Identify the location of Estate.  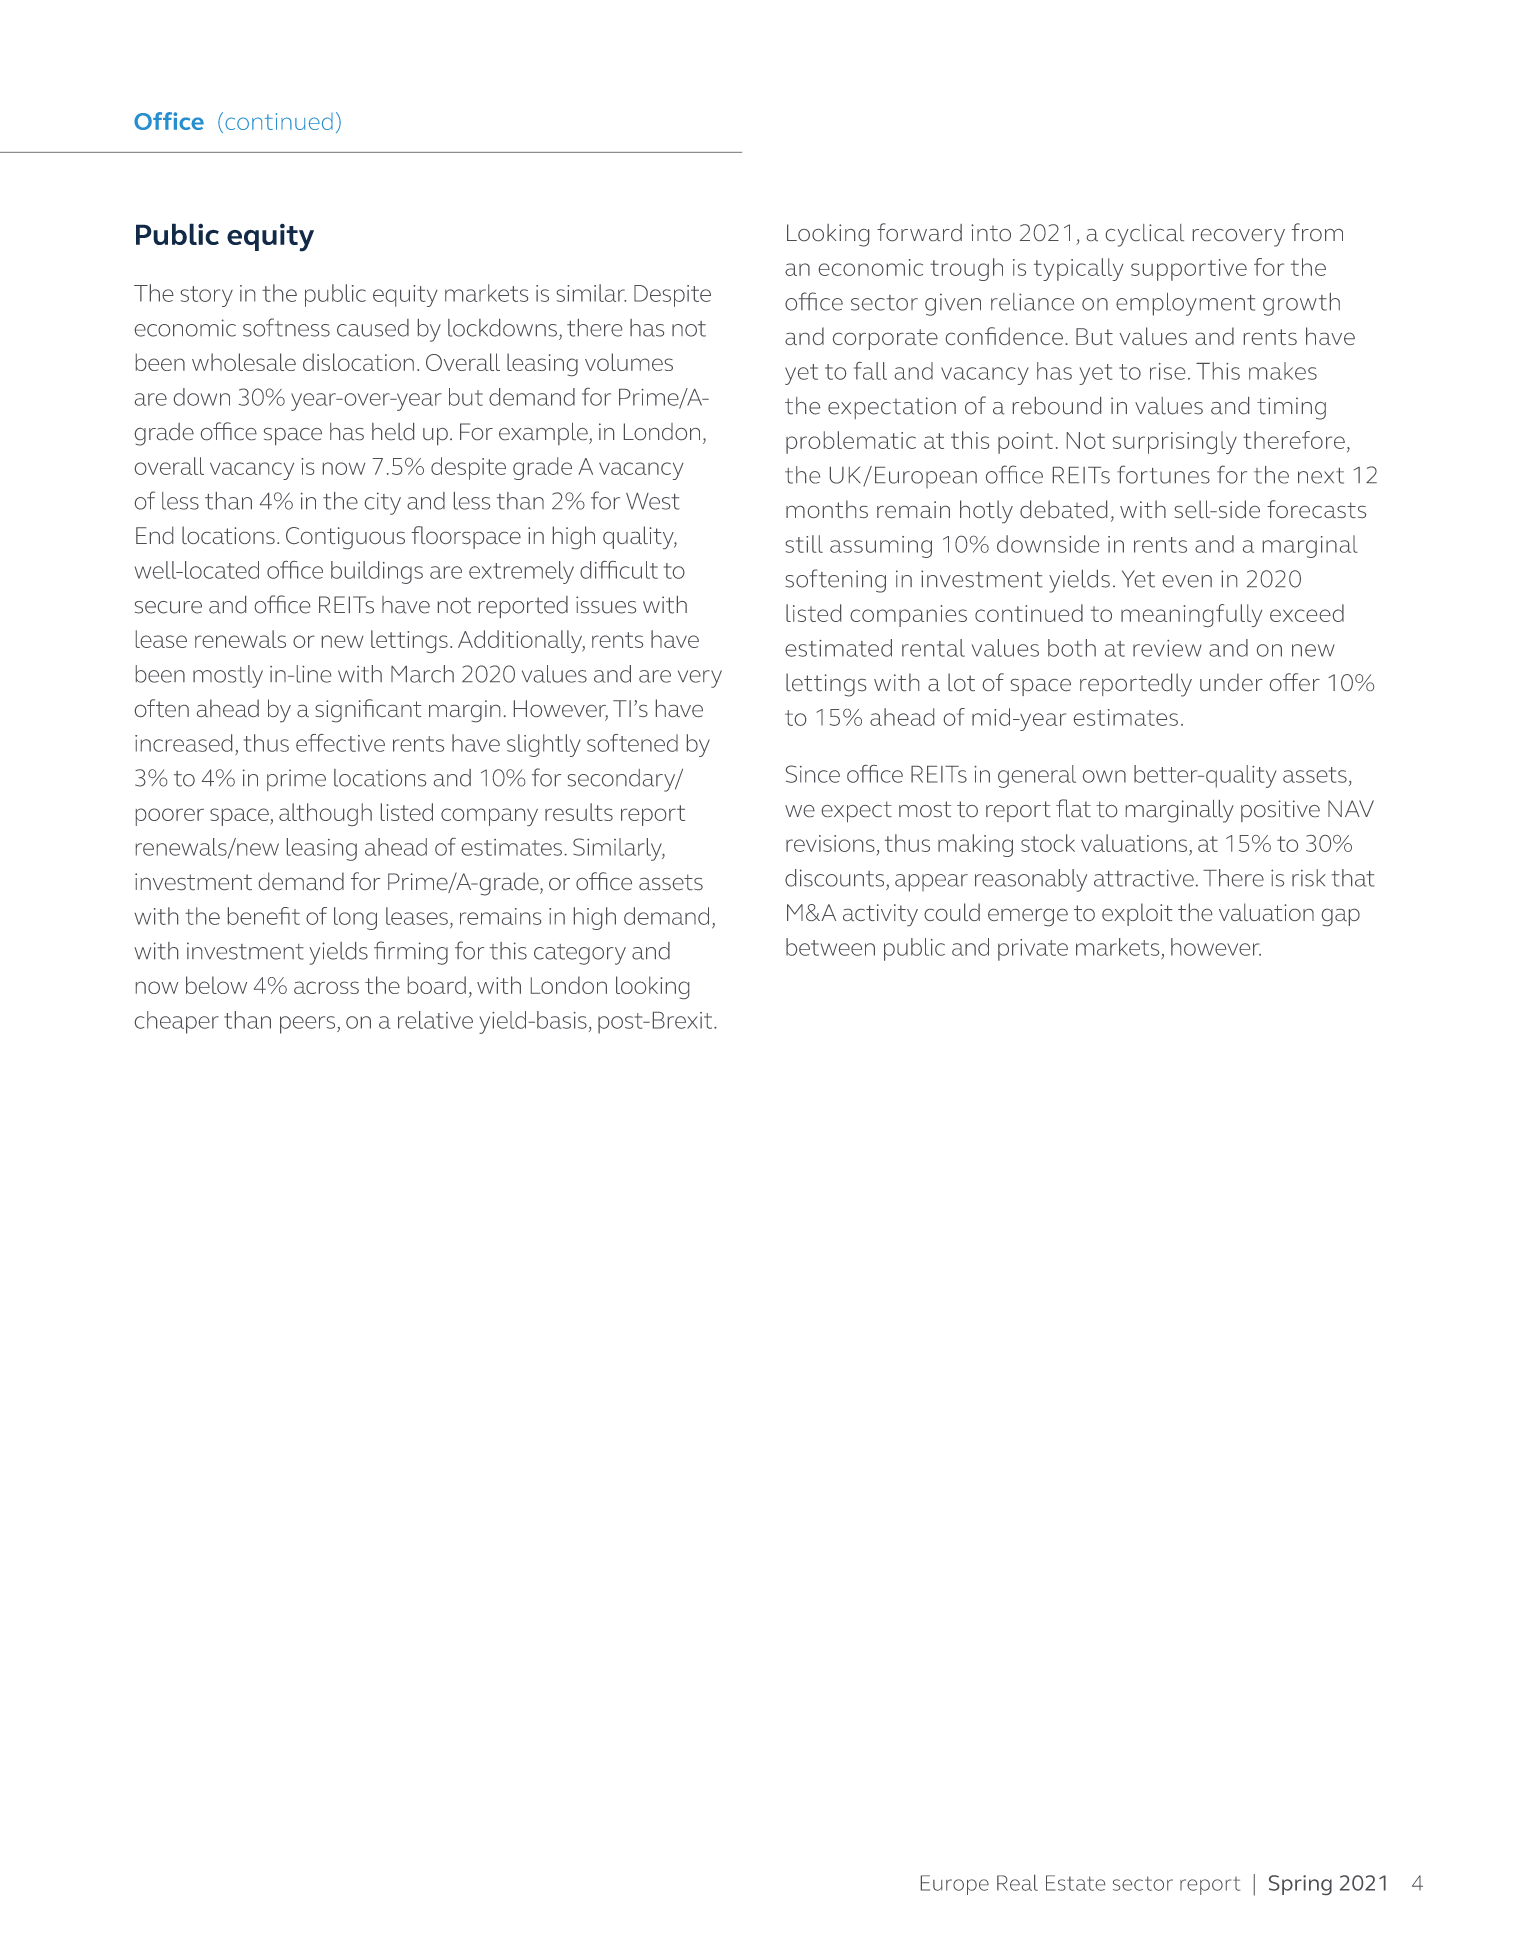
(1075, 1883).
